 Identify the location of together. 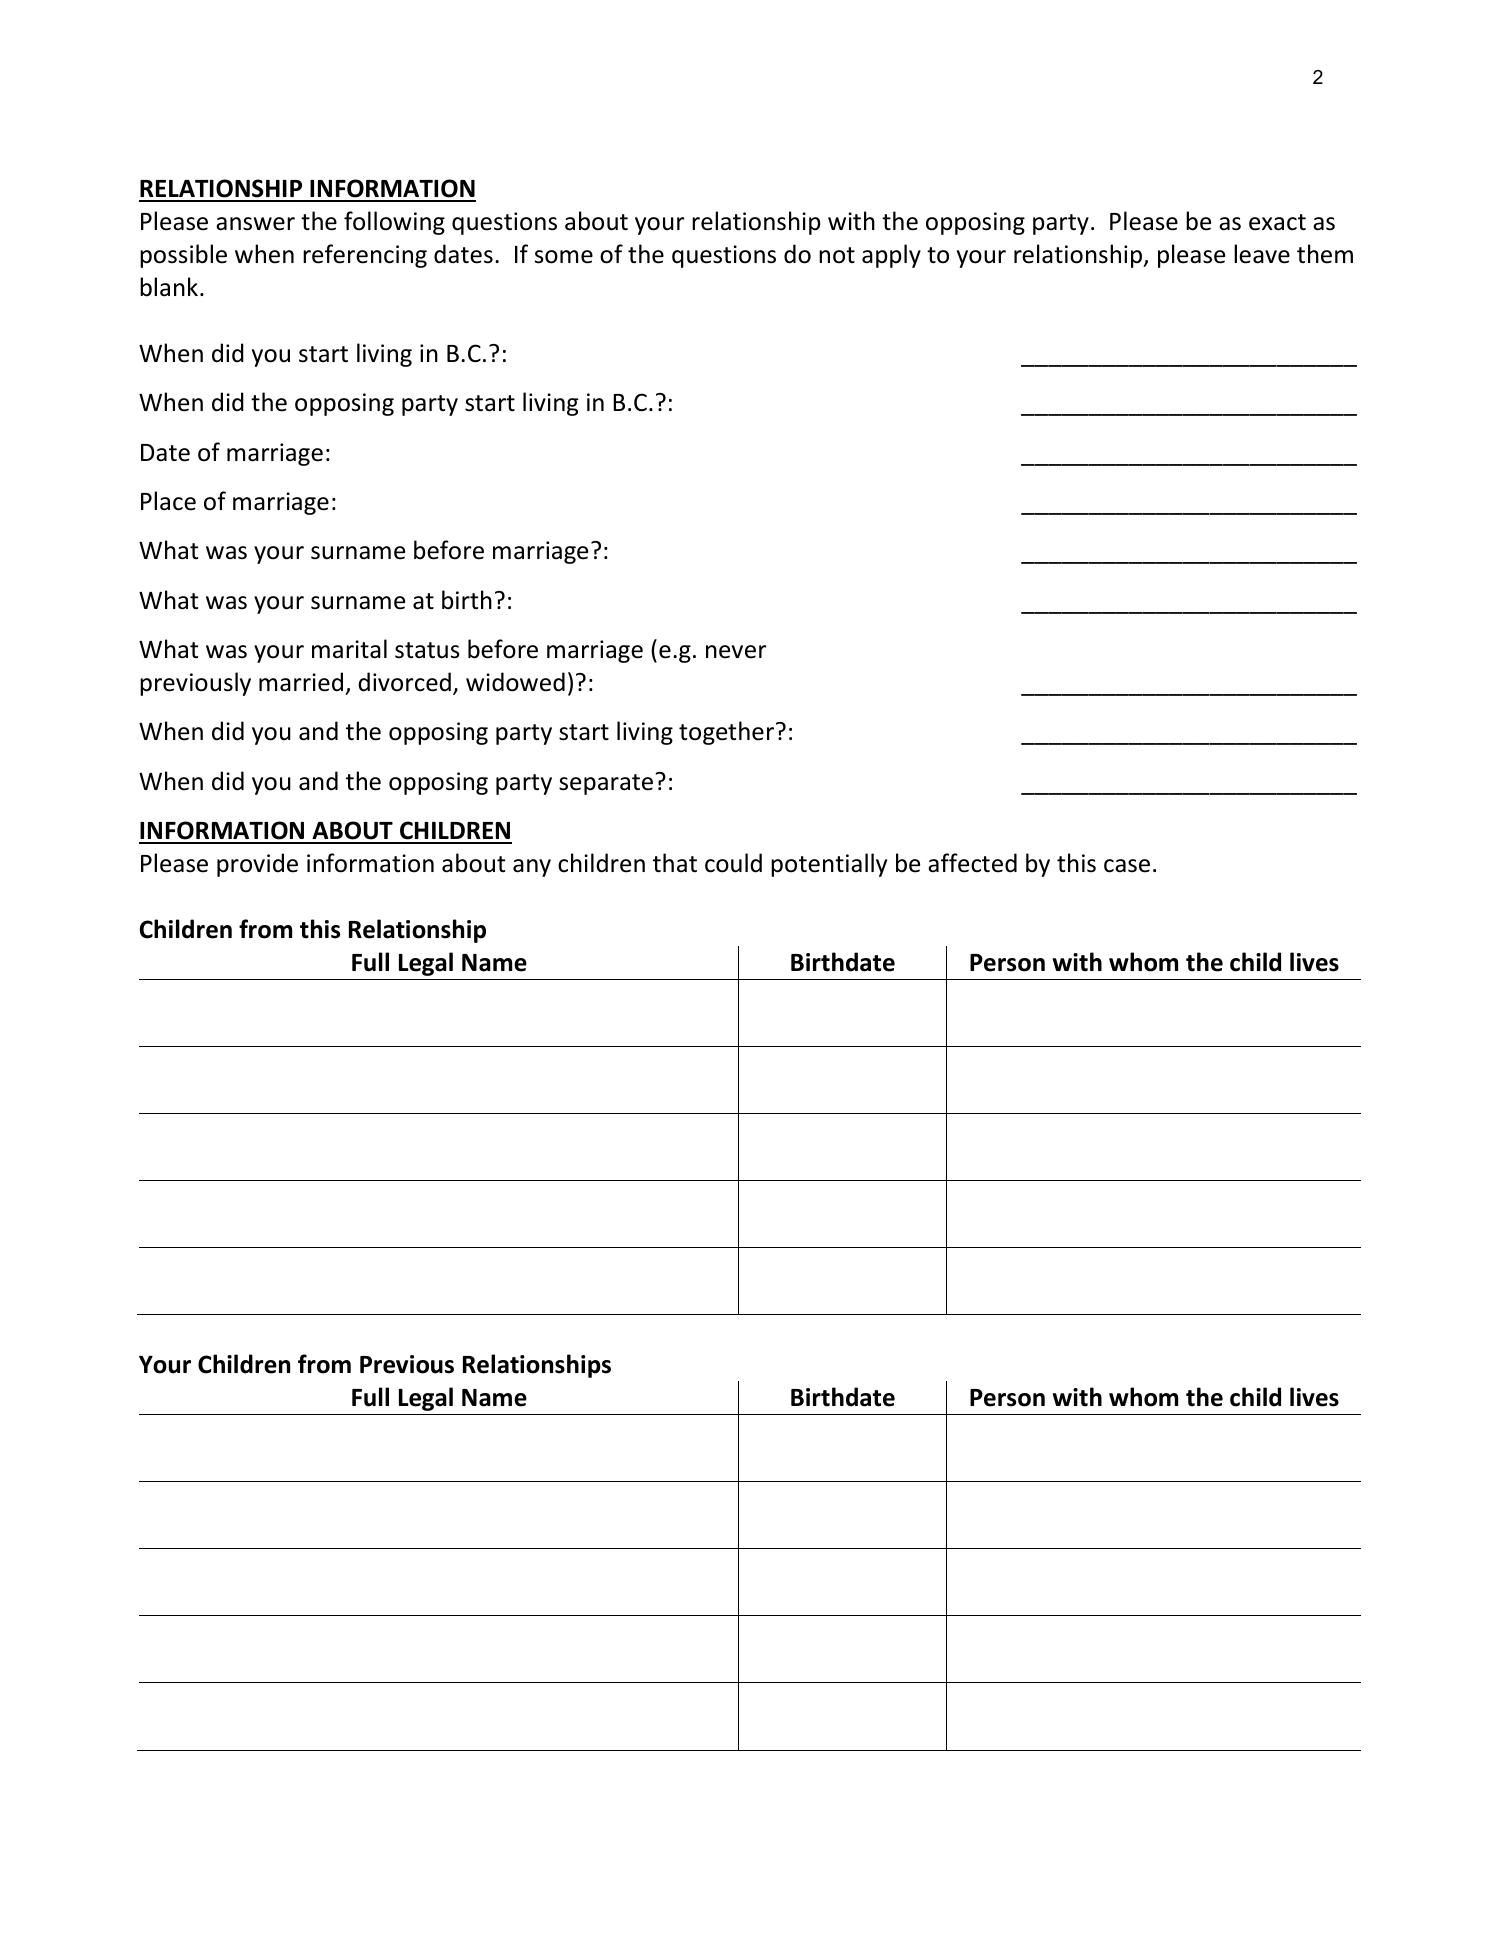
(726, 733).
